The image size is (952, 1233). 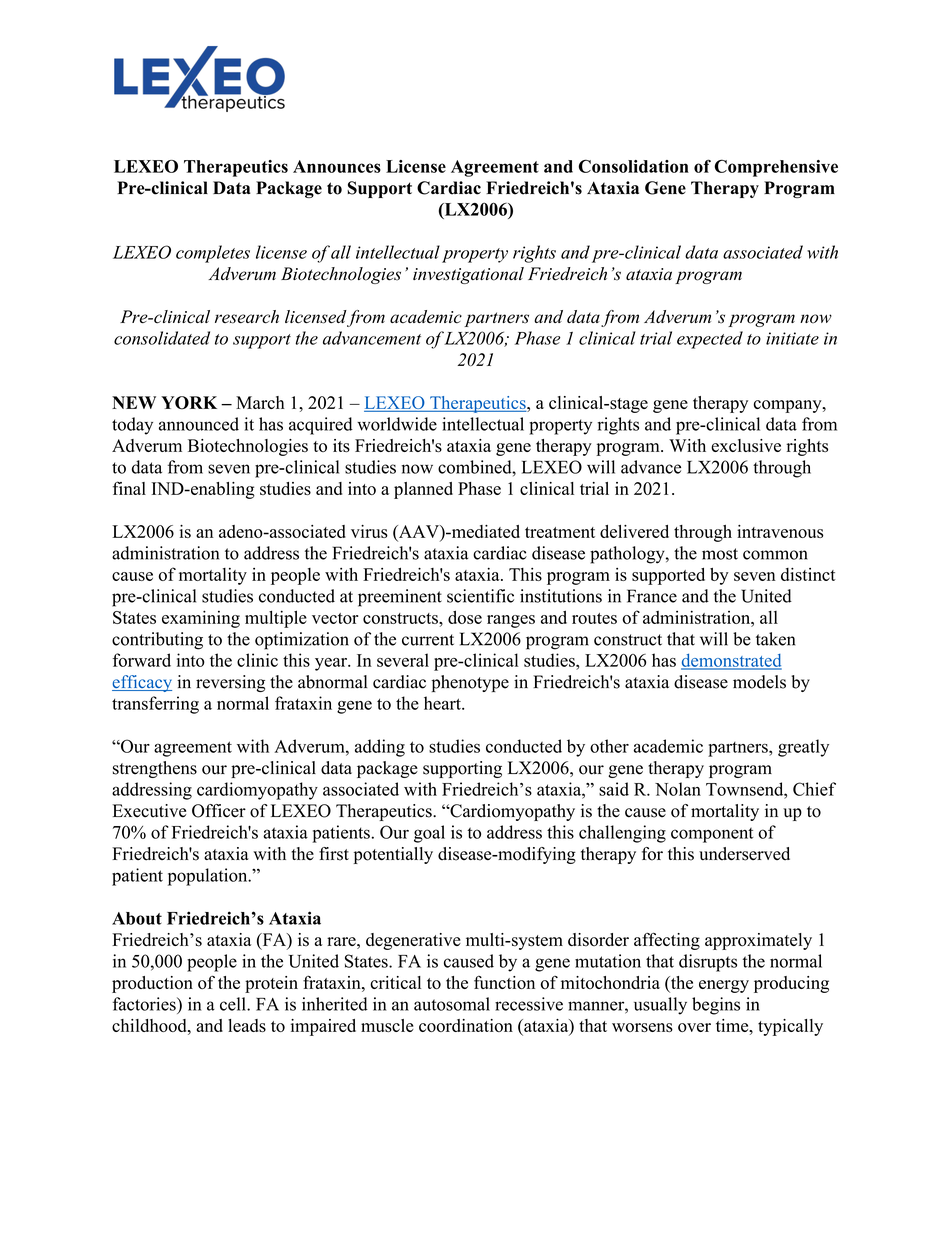 I want to click on scientific, so click(x=480, y=596).
